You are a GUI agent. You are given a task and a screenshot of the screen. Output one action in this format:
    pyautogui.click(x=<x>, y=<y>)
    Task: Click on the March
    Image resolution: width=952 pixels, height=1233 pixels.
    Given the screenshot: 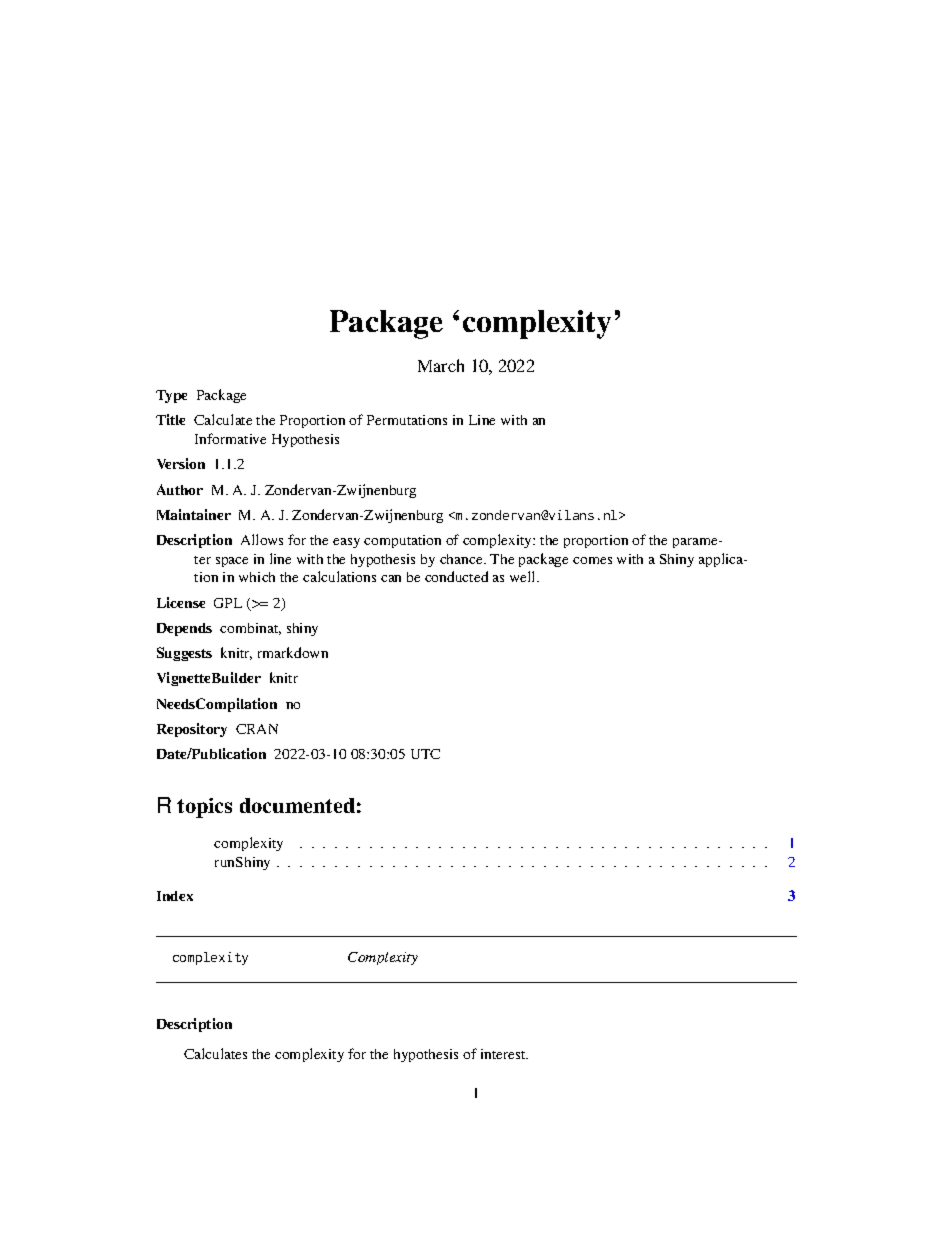 What is the action you would take?
    pyautogui.click(x=441, y=365)
